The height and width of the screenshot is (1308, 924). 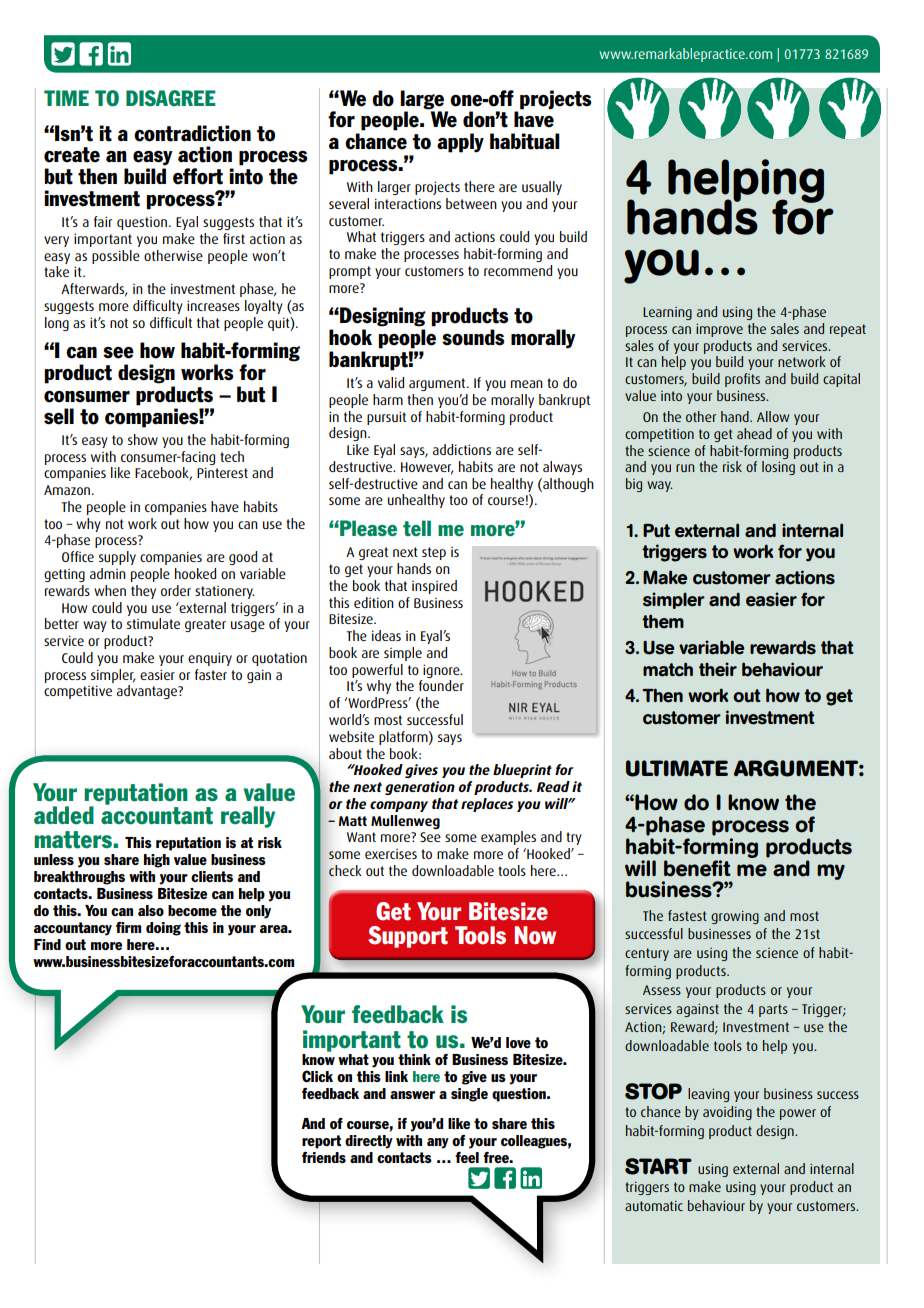 I want to click on feel, so click(x=467, y=1157).
